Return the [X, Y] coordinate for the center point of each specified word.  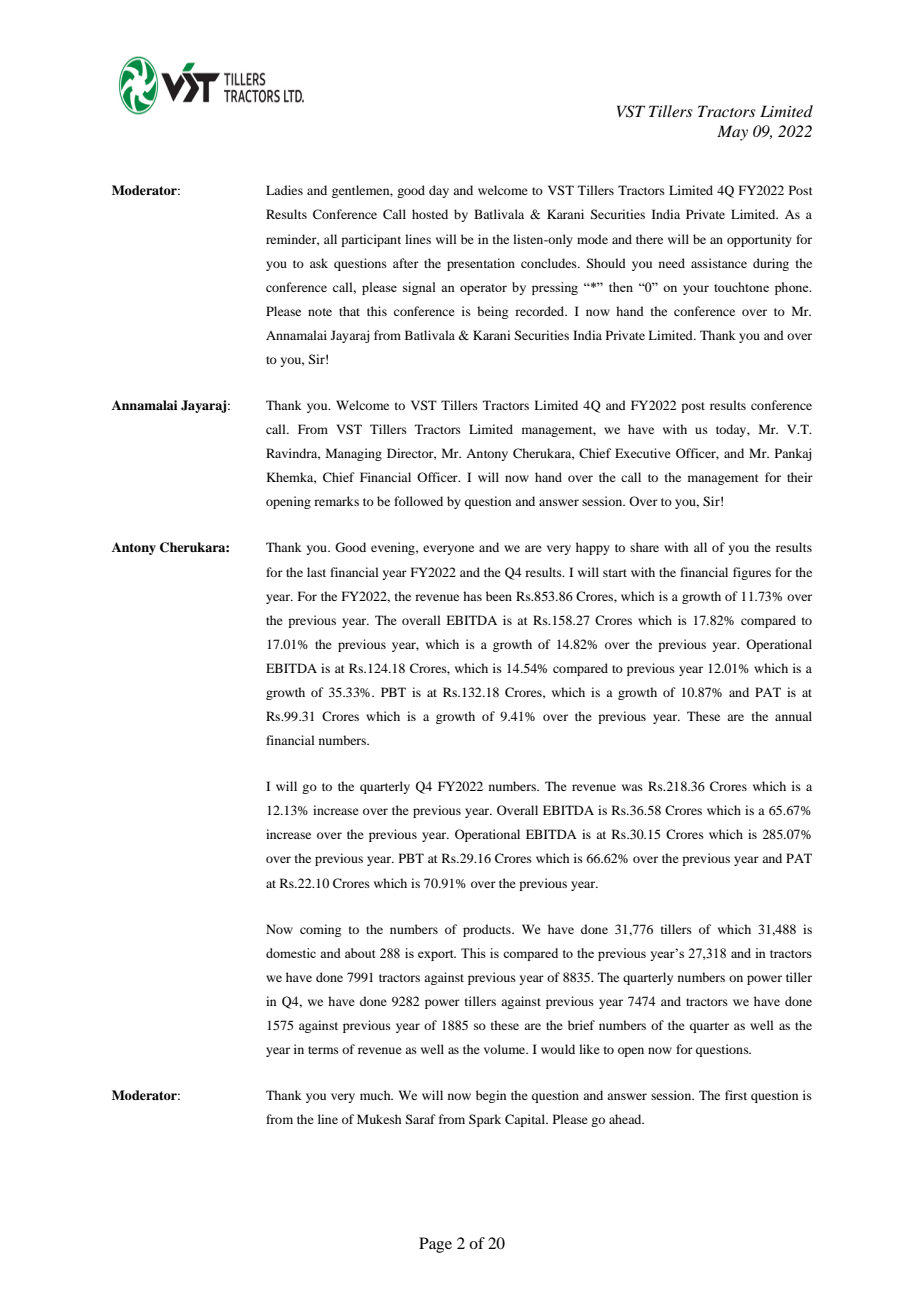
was [632, 787]
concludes [550, 263]
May [732, 133]
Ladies [284, 190]
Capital [526, 1120]
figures [752, 573]
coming [320, 930]
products [488, 930]
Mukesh [379, 1119]
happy [593, 548]
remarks [336, 501]
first [736, 1095]
